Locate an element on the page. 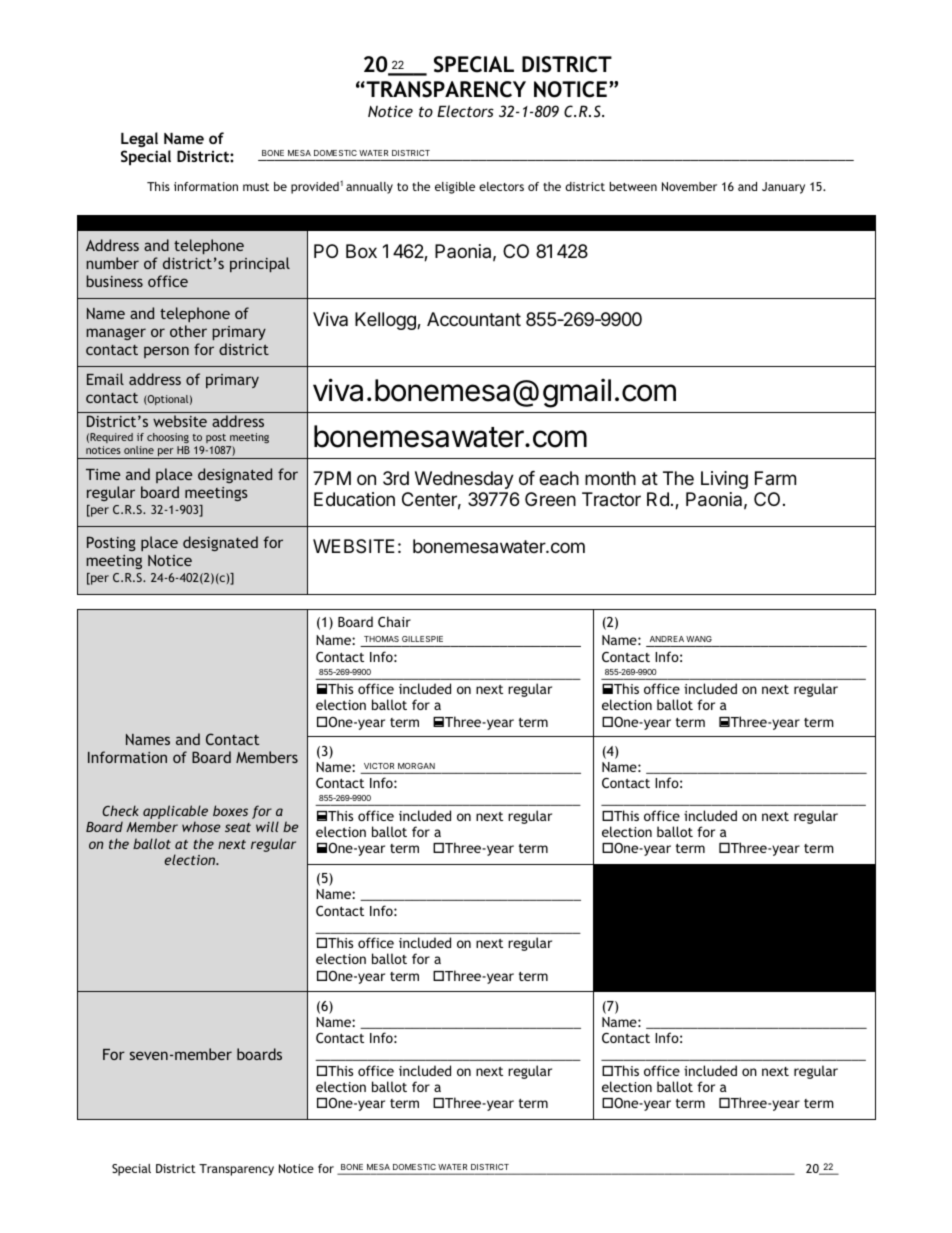 The height and width of the page is (1233, 952). other is located at coordinates (188, 331).
